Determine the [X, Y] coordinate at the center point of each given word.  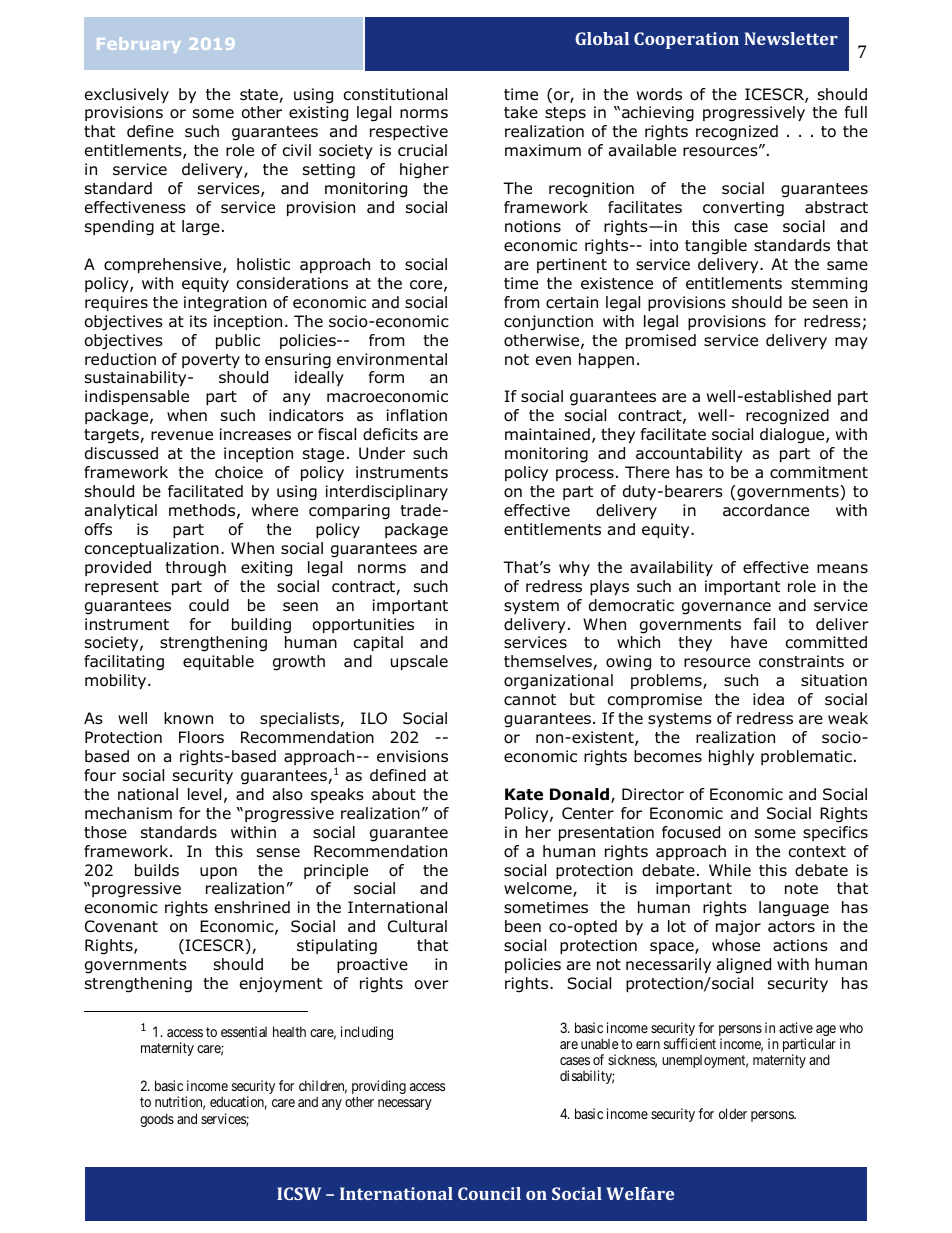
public [238, 341]
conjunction [548, 323]
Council [489, 1193]
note [801, 889]
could [209, 605]
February [138, 45]
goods [157, 1120]
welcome [539, 889]
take [521, 112]
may [851, 343]
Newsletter [791, 38]
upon [218, 873]
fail [764, 624]
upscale [419, 662]
